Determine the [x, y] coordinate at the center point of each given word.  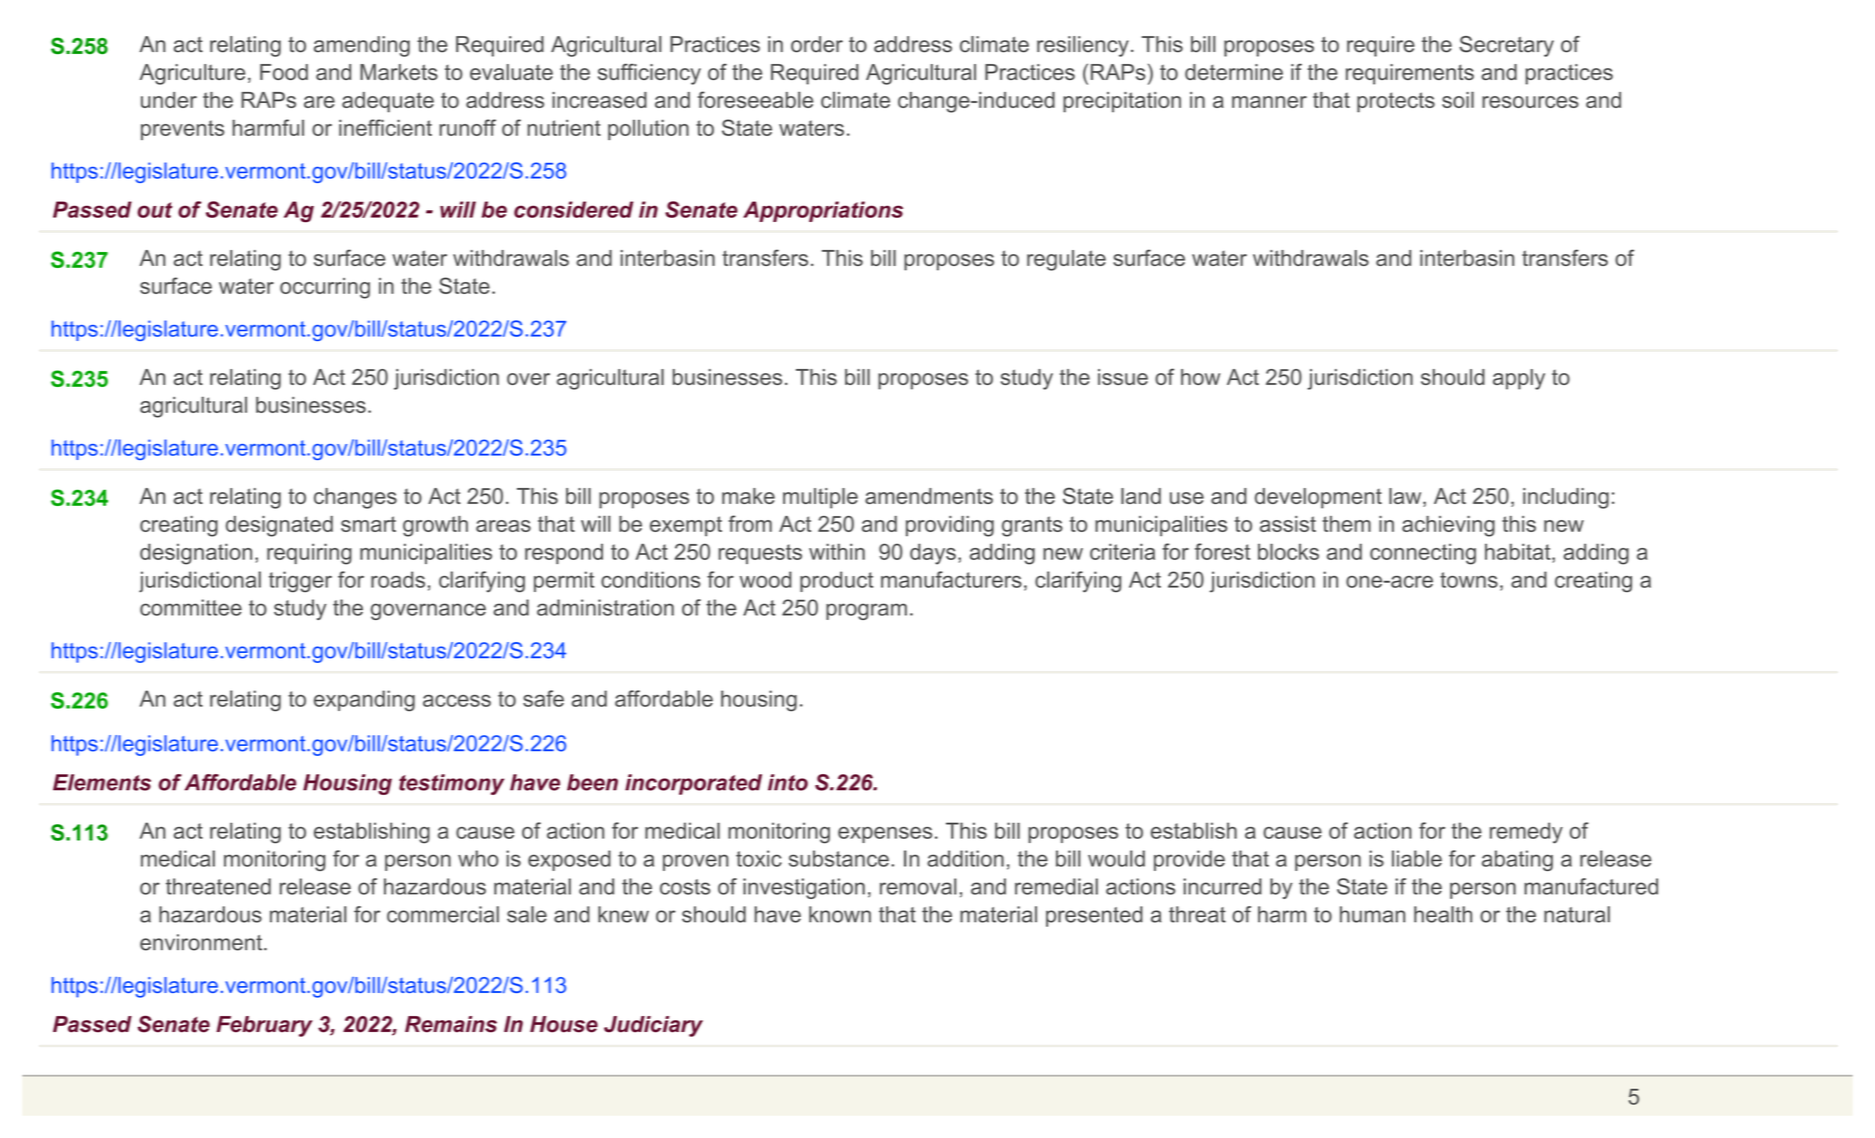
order [817, 44]
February [264, 1026]
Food [284, 72]
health [1443, 914]
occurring [325, 288]
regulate [1066, 260]
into [788, 782]
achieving [1448, 526]
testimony [451, 784]
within [837, 551]
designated [279, 526]
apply [1519, 379]
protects [1396, 102]
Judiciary [653, 1026]
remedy [1526, 833]
